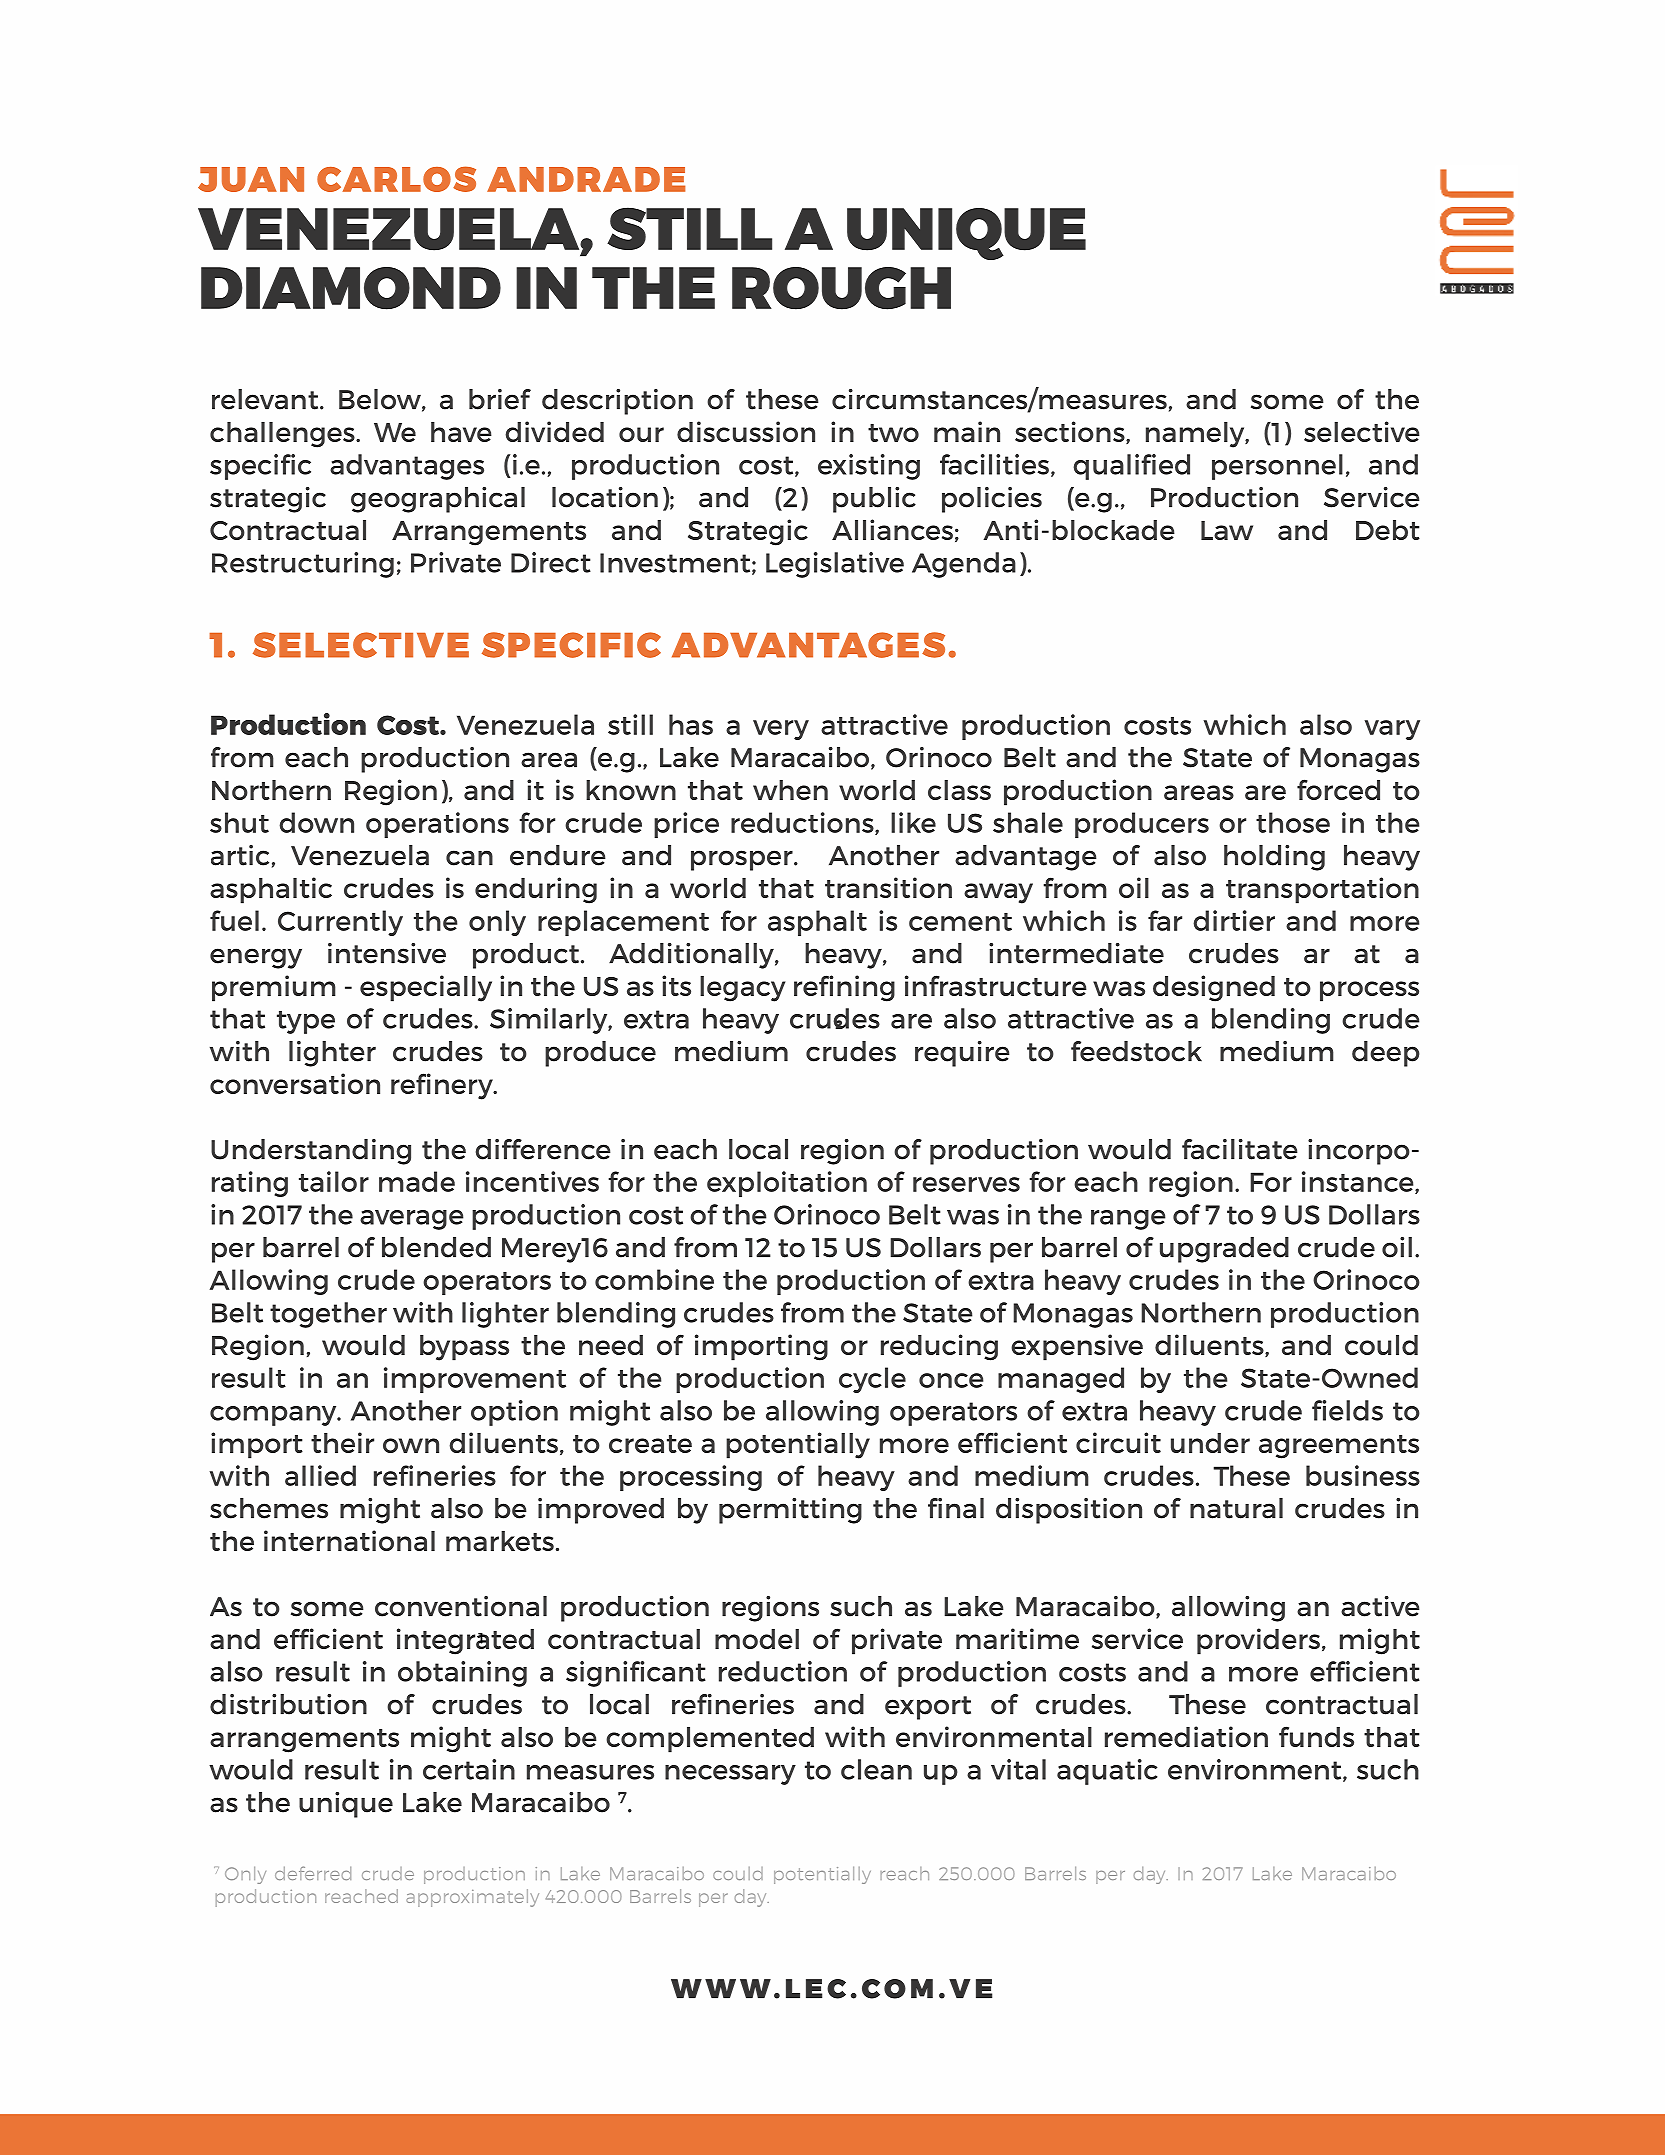  What do you see at coordinates (313, 1873) in the image?
I see `deferred` at bounding box center [313, 1873].
